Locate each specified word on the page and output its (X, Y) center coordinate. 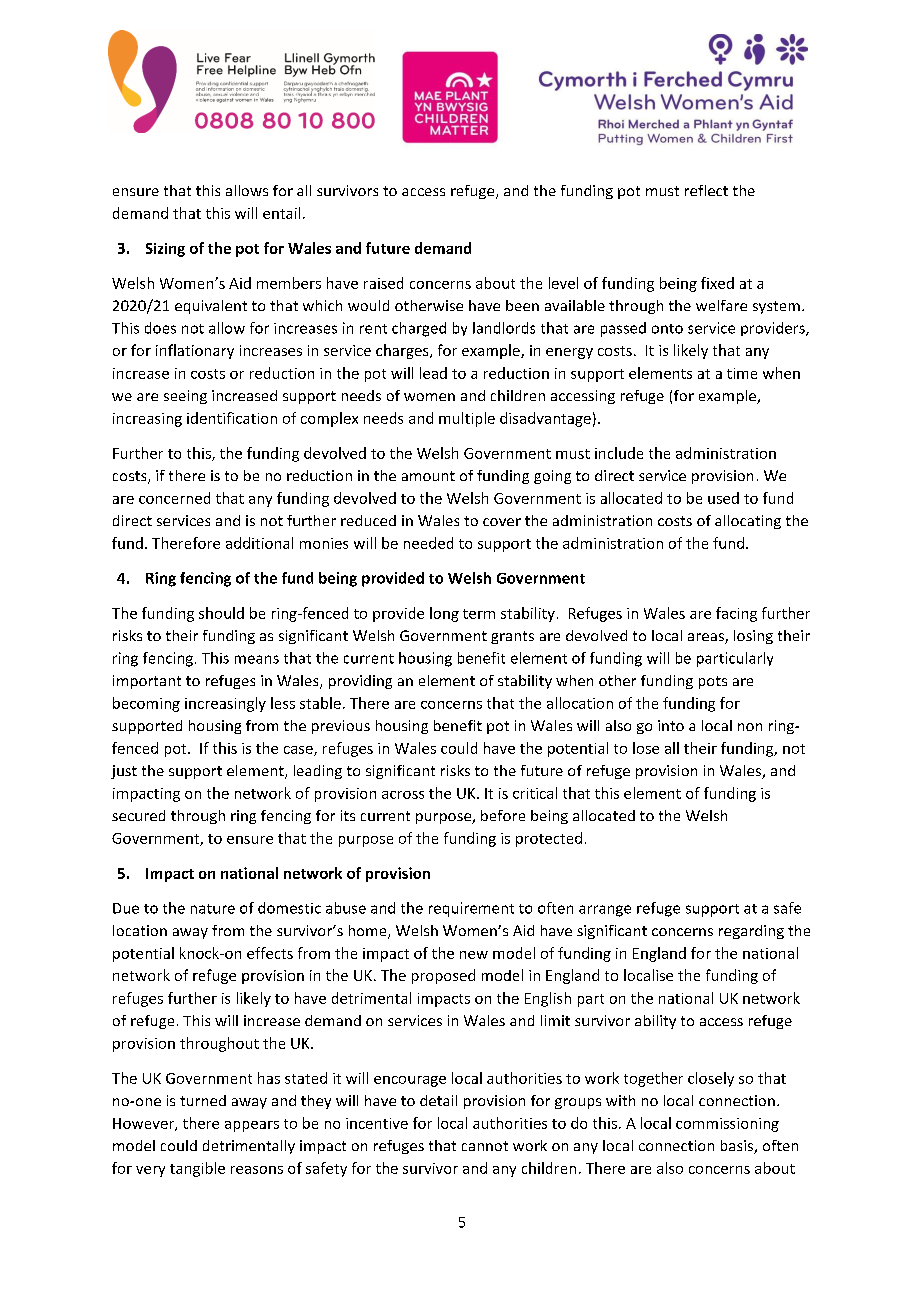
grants (512, 637)
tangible (197, 1169)
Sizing (165, 250)
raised (383, 283)
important (147, 682)
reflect (706, 190)
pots (713, 682)
